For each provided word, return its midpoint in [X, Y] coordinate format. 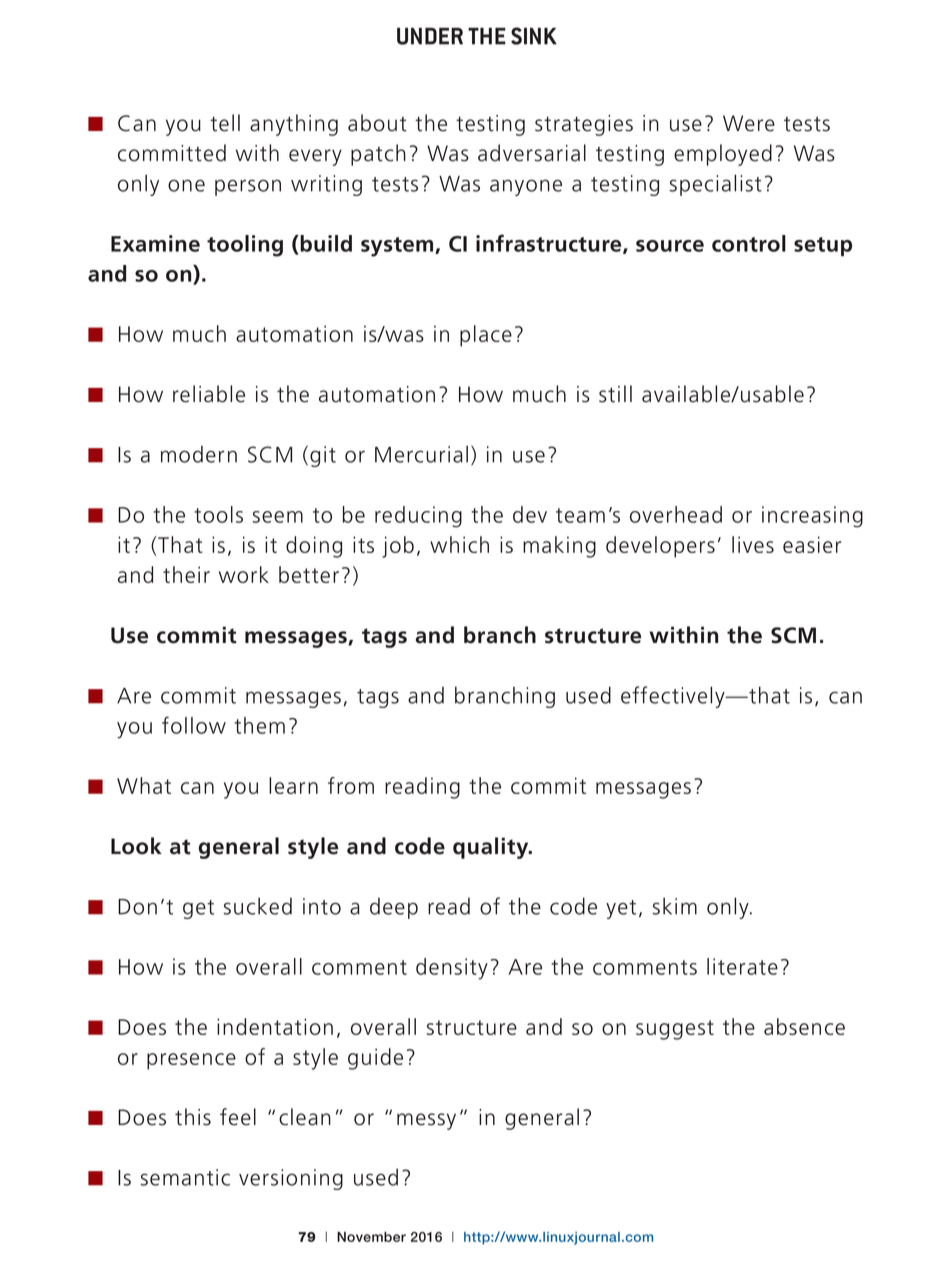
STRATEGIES [584, 125]
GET [198, 909]
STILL [615, 394]
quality [492, 848]
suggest [675, 1030]
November [371, 1237]
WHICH [459, 544]
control [749, 243]
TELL [225, 123]
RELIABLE [209, 394]
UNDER [430, 36]
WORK [244, 574]
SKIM [674, 906]
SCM [793, 635]
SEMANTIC [185, 1177]
